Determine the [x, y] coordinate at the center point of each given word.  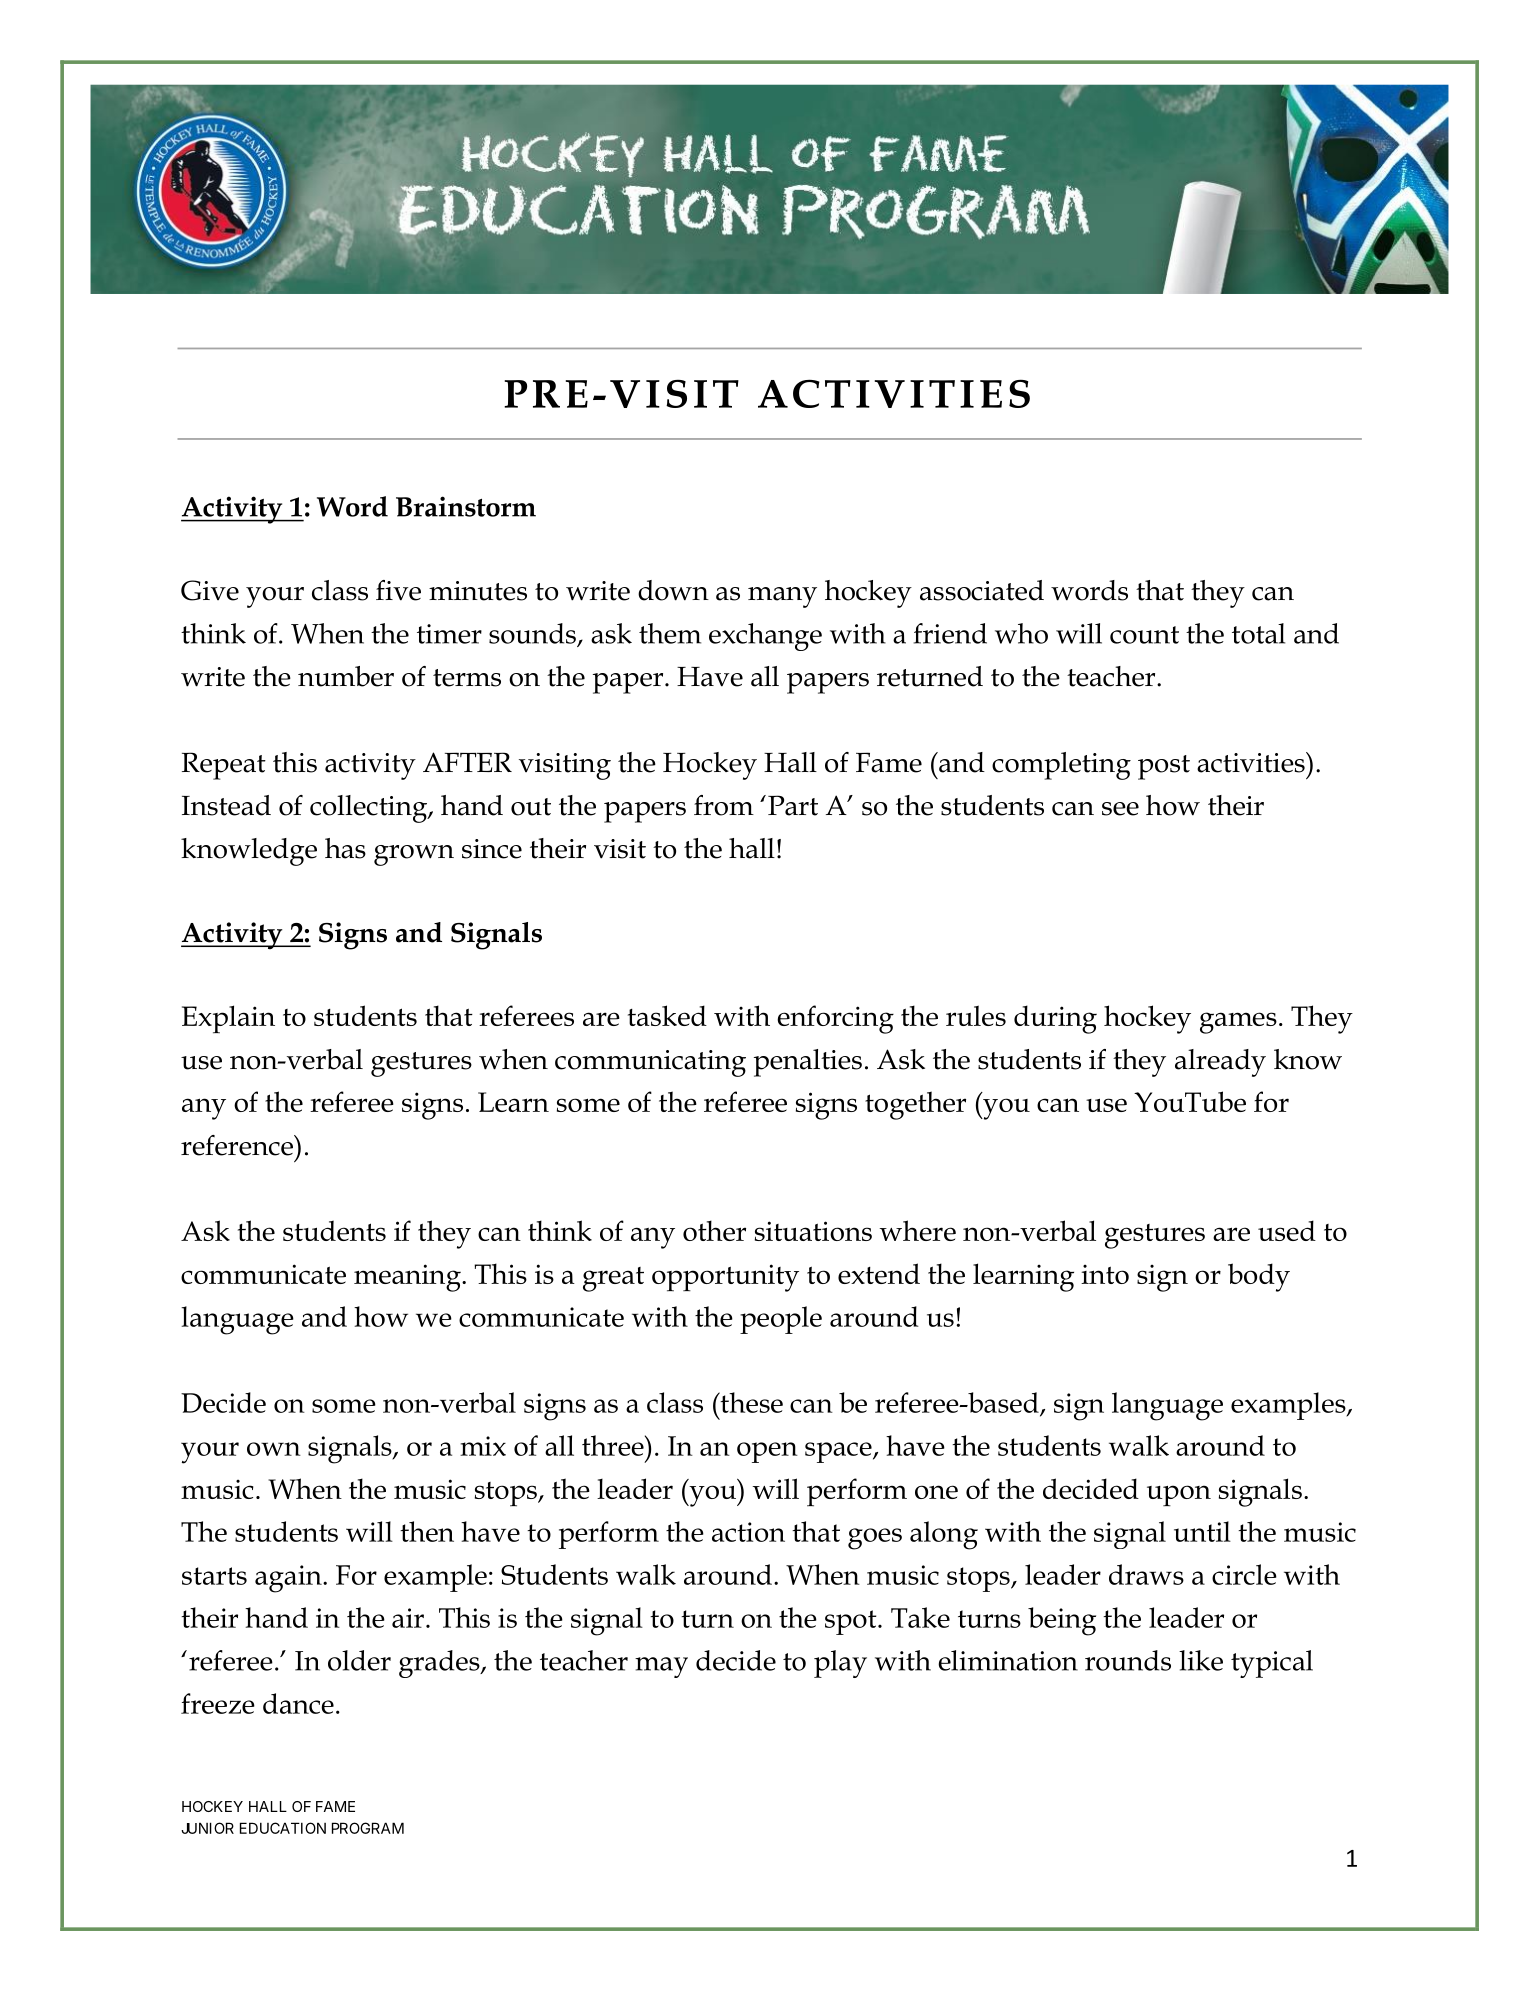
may [661, 1667]
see [1120, 809]
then [427, 1531]
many [782, 597]
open [767, 1452]
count [1144, 635]
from [724, 805]
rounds [1128, 1660]
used [1287, 1230]
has [345, 848]
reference [238, 1145]
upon [1179, 1496]
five [398, 590]
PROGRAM [368, 1828]
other [714, 1230]
